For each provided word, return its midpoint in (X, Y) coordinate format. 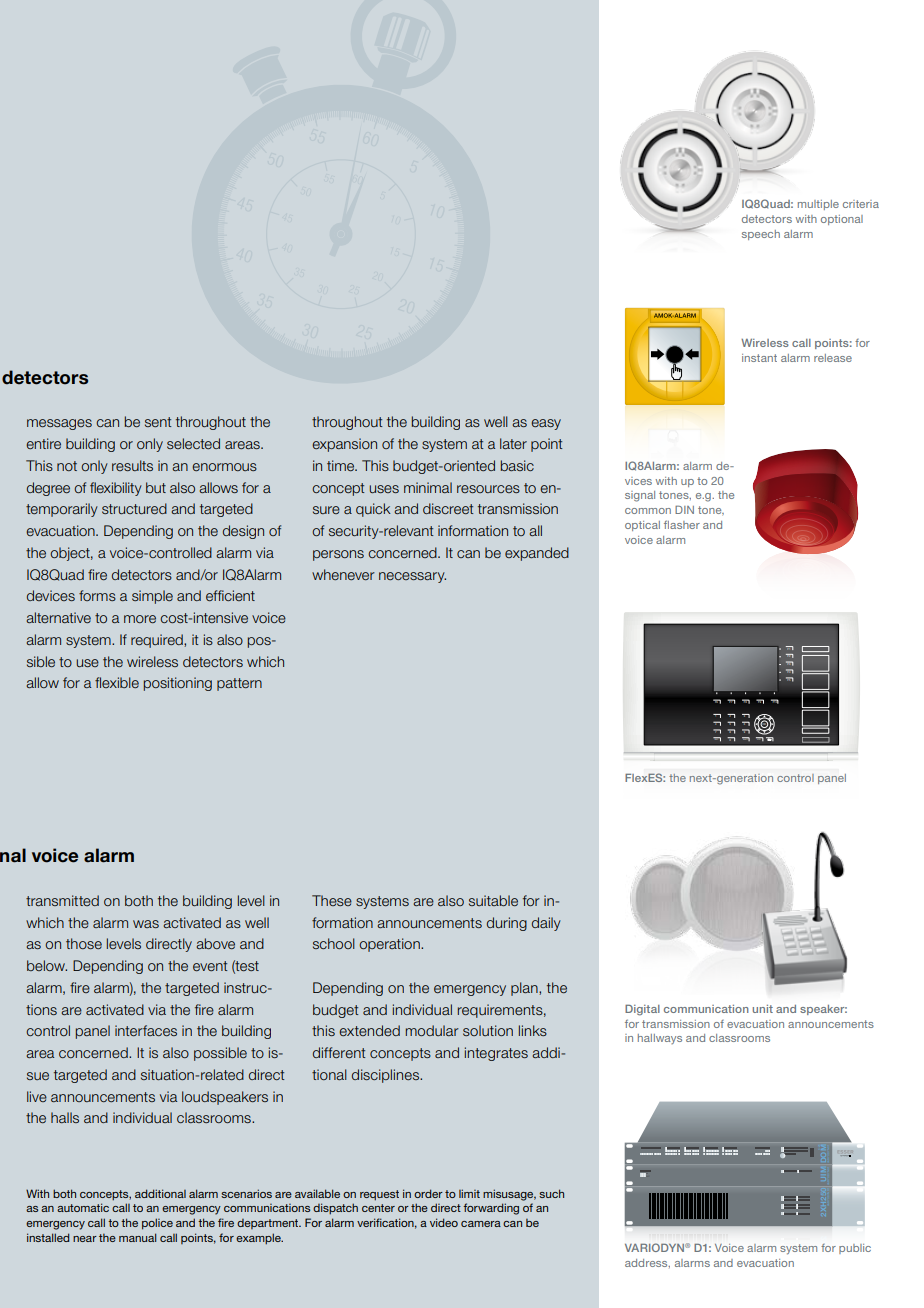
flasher (682, 524)
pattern (239, 684)
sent (158, 422)
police (157, 1224)
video (444, 1222)
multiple (818, 205)
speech (761, 235)
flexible (117, 682)
